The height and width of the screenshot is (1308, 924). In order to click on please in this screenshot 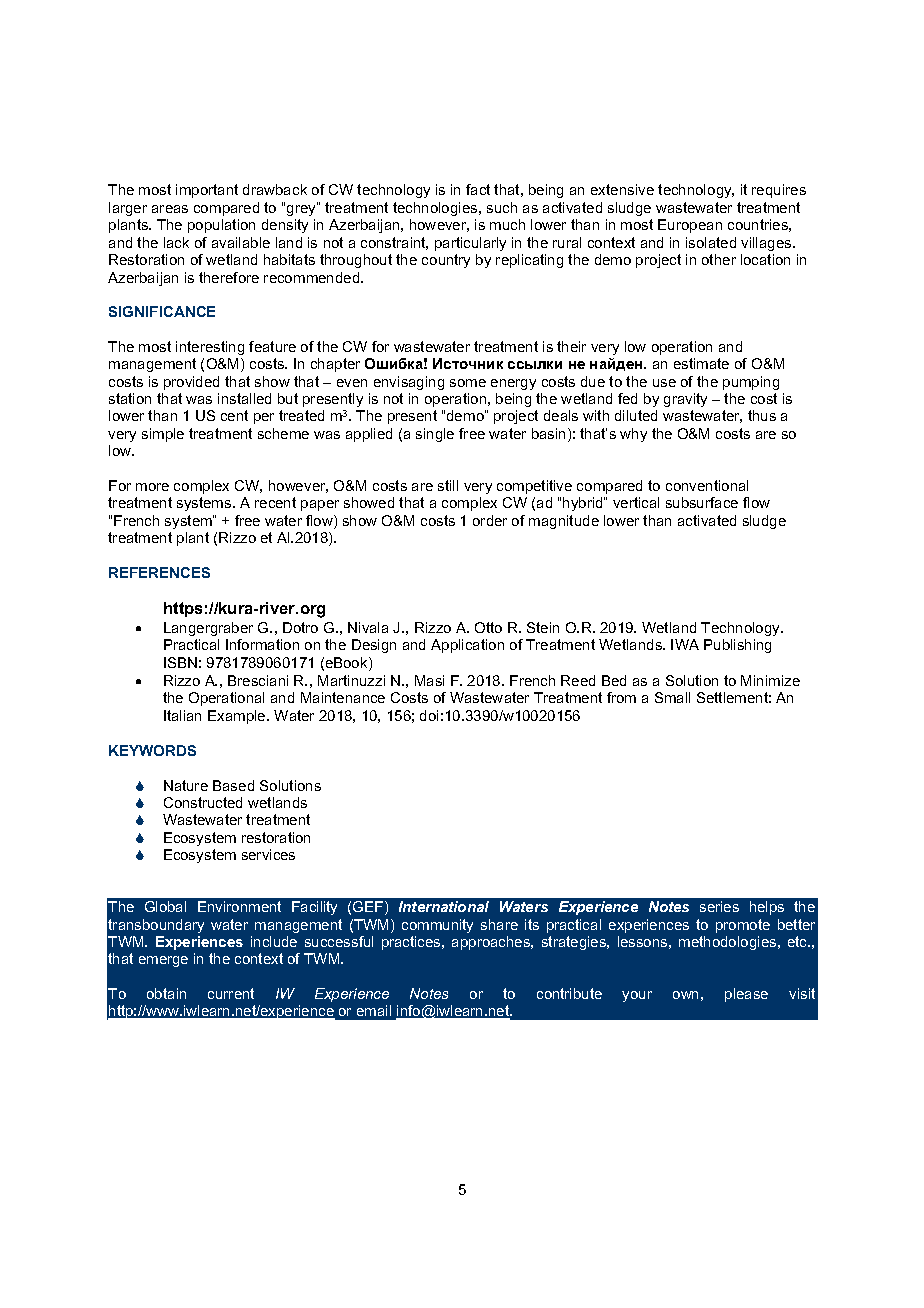, I will do `click(746, 995)`.
